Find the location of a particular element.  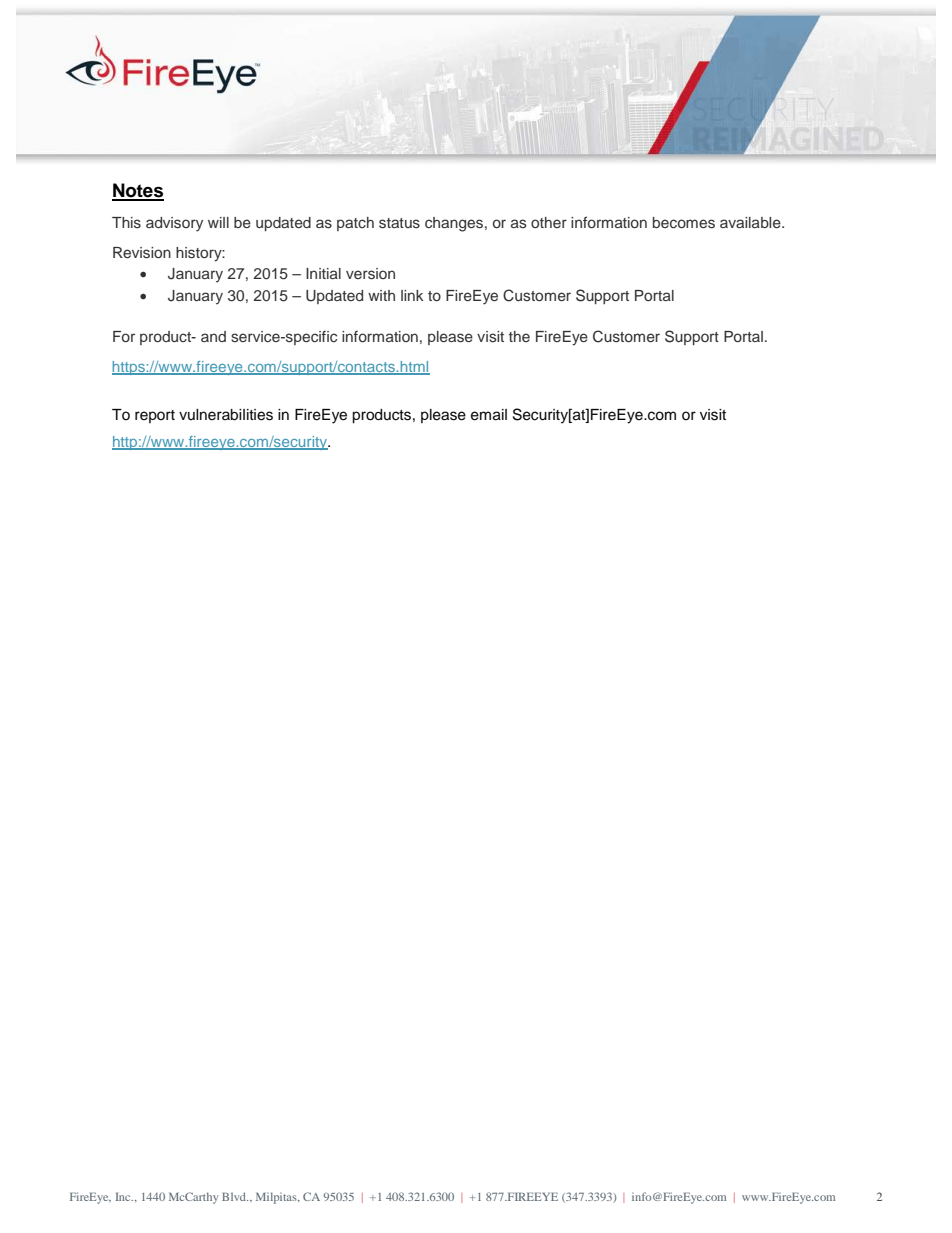

Milpitas is located at coordinates (277, 1198).
